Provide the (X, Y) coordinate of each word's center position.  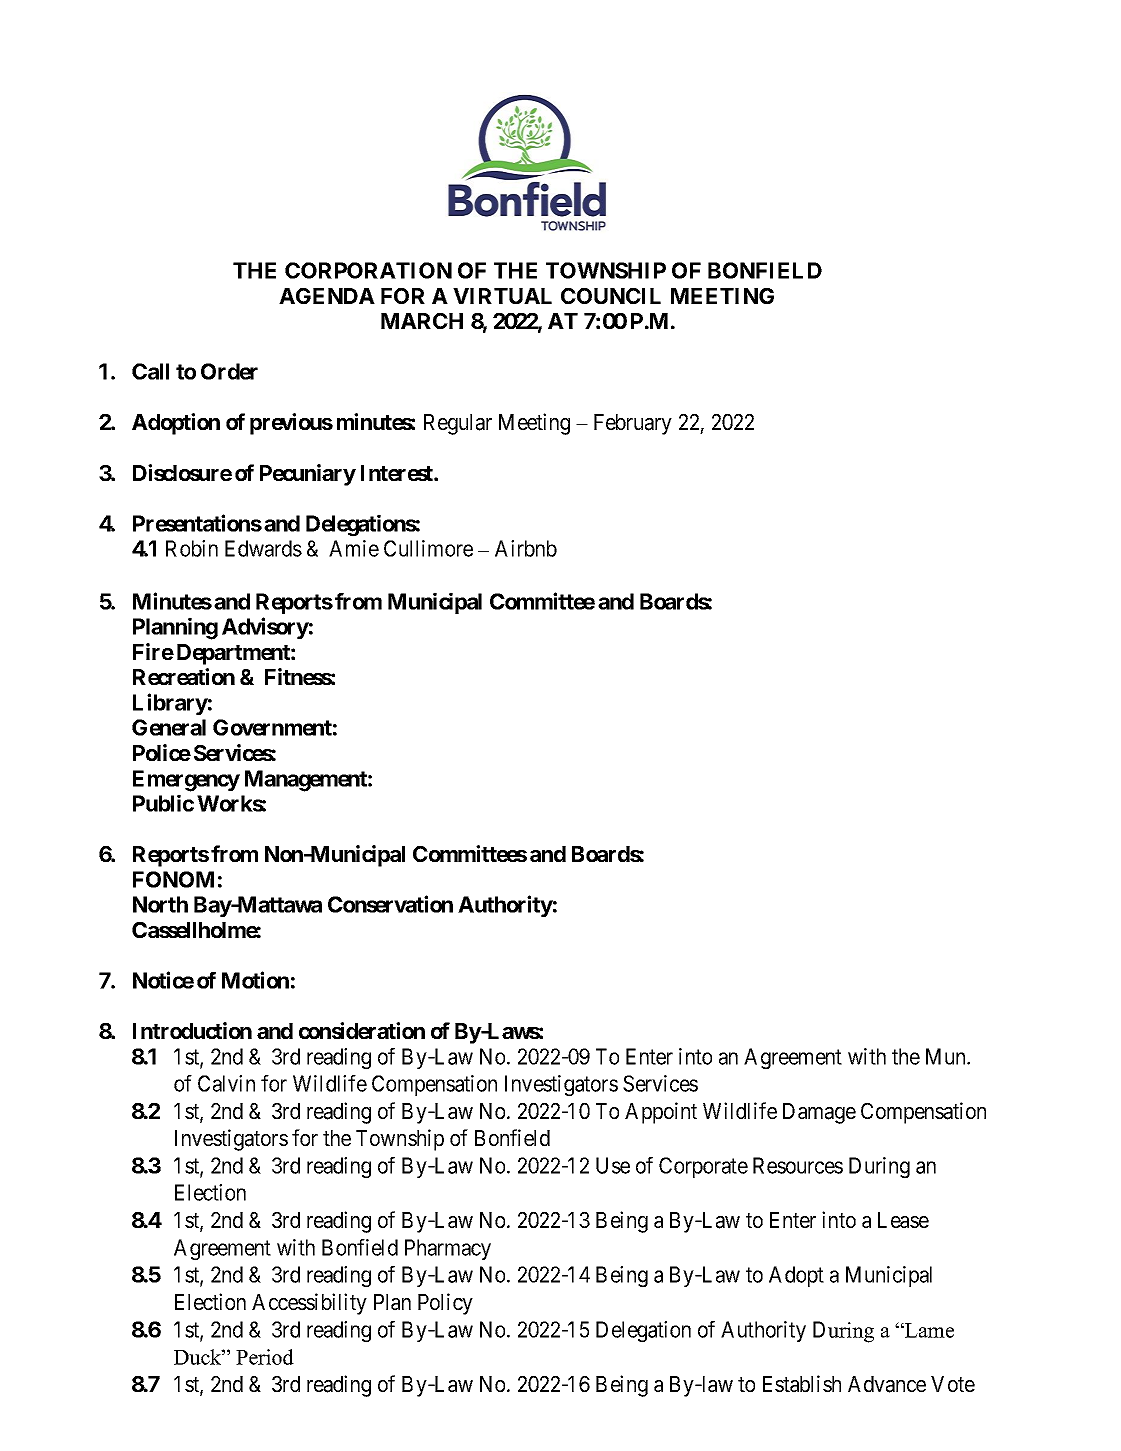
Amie (354, 548)
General (169, 727)
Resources (798, 1165)
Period (265, 1357)
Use (613, 1165)
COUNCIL (611, 296)
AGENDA (327, 296)
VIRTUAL (502, 296)
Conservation (390, 904)
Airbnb (526, 548)
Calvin (226, 1083)
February (633, 424)
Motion (255, 980)
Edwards (263, 548)
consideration (362, 1030)
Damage (819, 1113)
